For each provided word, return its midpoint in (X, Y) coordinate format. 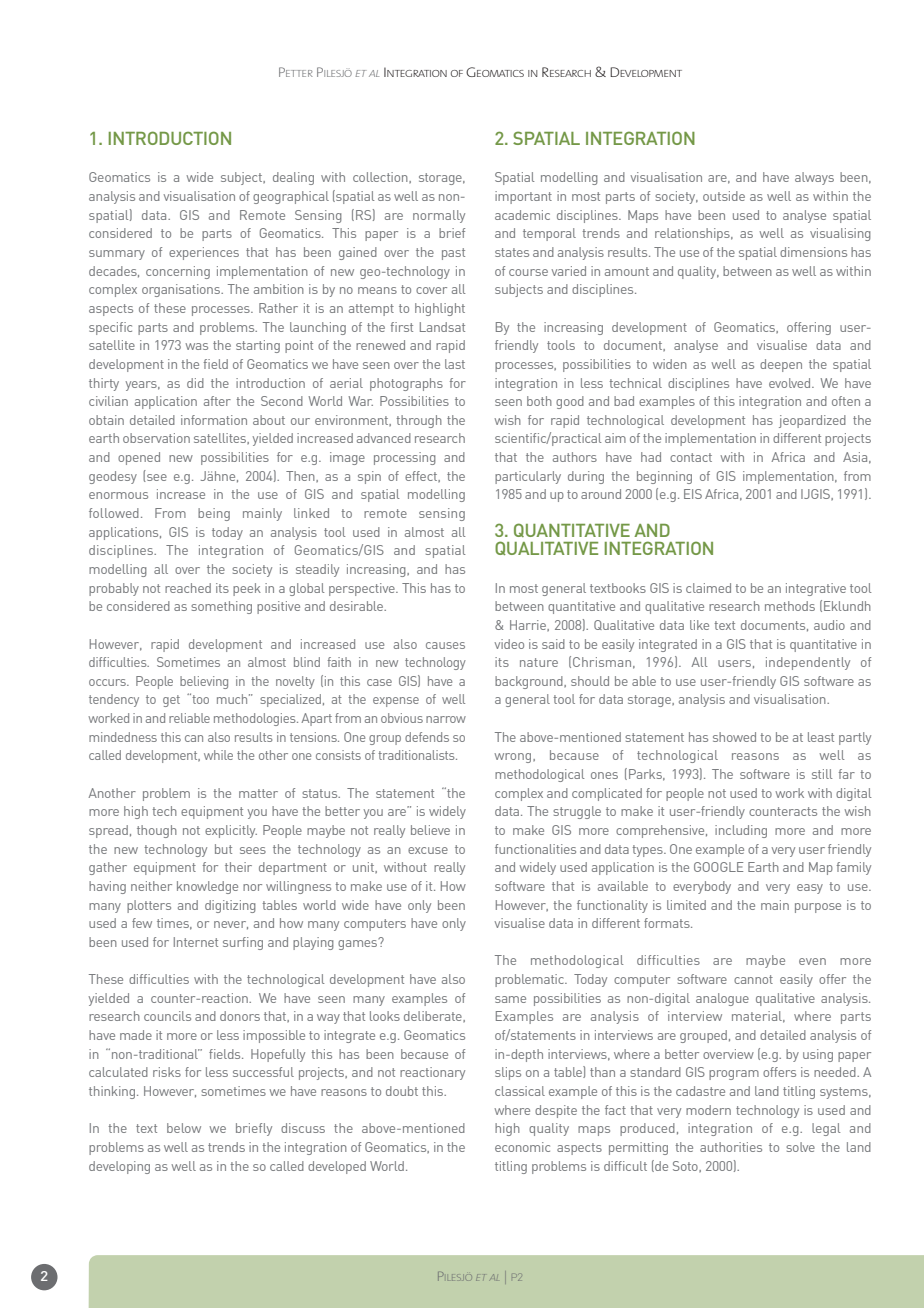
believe (430, 830)
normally (439, 216)
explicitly (231, 831)
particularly (528, 477)
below (184, 1128)
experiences (204, 253)
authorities (731, 1147)
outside (724, 196)
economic (522, 1147)
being (214, 514)
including (741, 831)
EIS (693, 494)
